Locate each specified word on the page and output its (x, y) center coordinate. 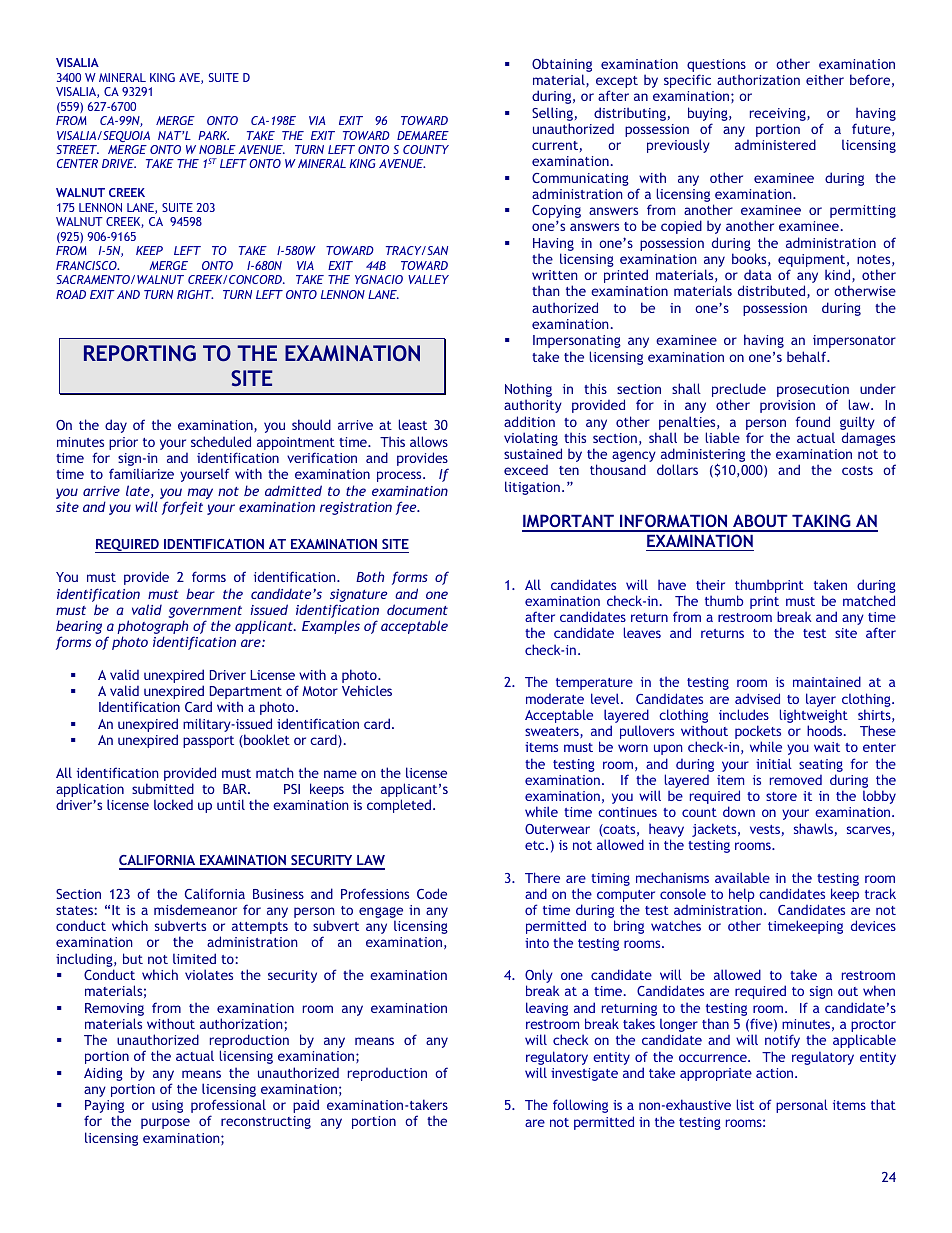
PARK (213, 135)
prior (123, 443)
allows (429, 441)
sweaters (553, 732)
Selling (552, 114)
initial (774, 763)
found (812, 421)
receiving (779, 114)
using (167, 1106)
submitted (163, 788)
